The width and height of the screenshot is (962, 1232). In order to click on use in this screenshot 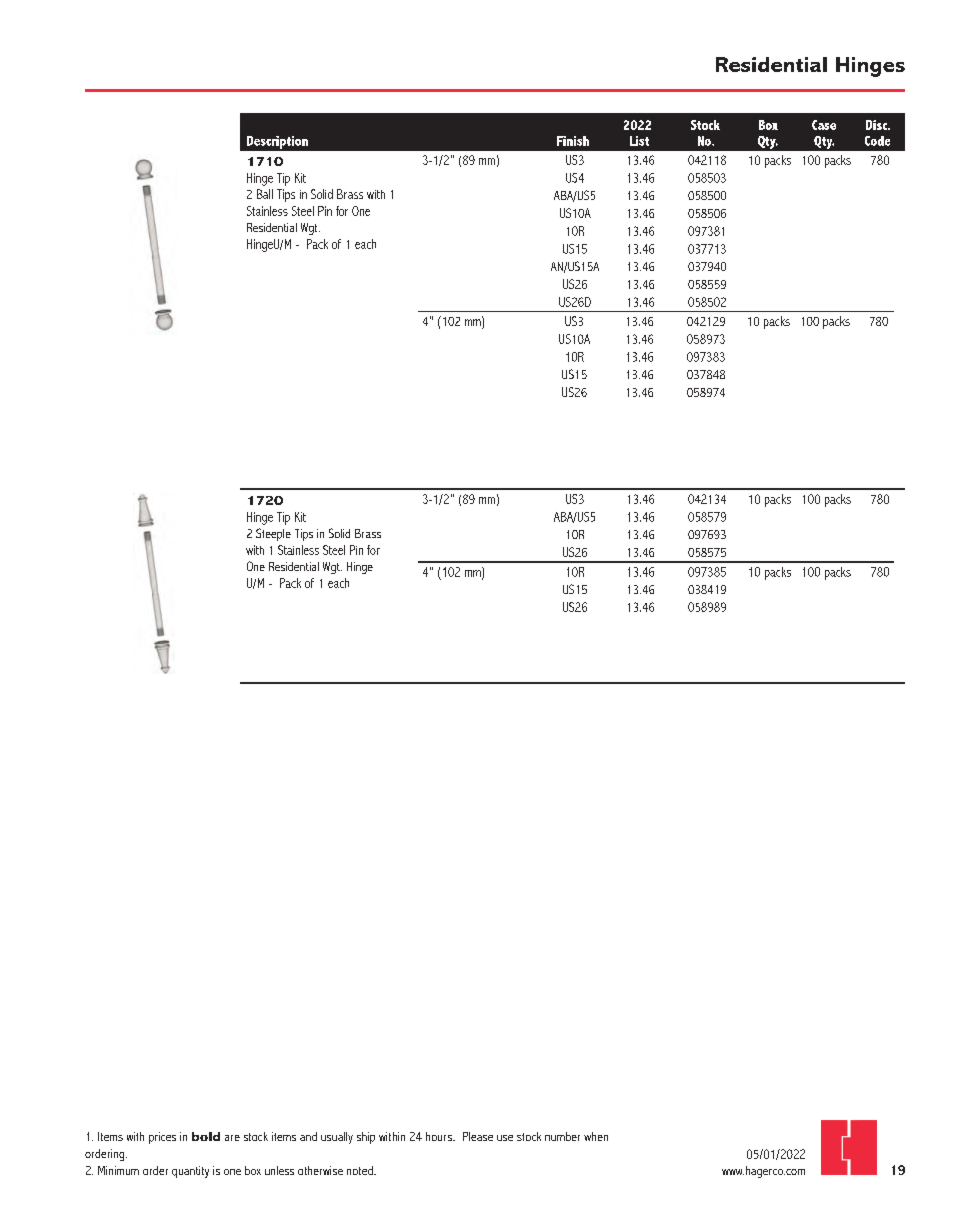, I will do `click(505, 1138)`.
